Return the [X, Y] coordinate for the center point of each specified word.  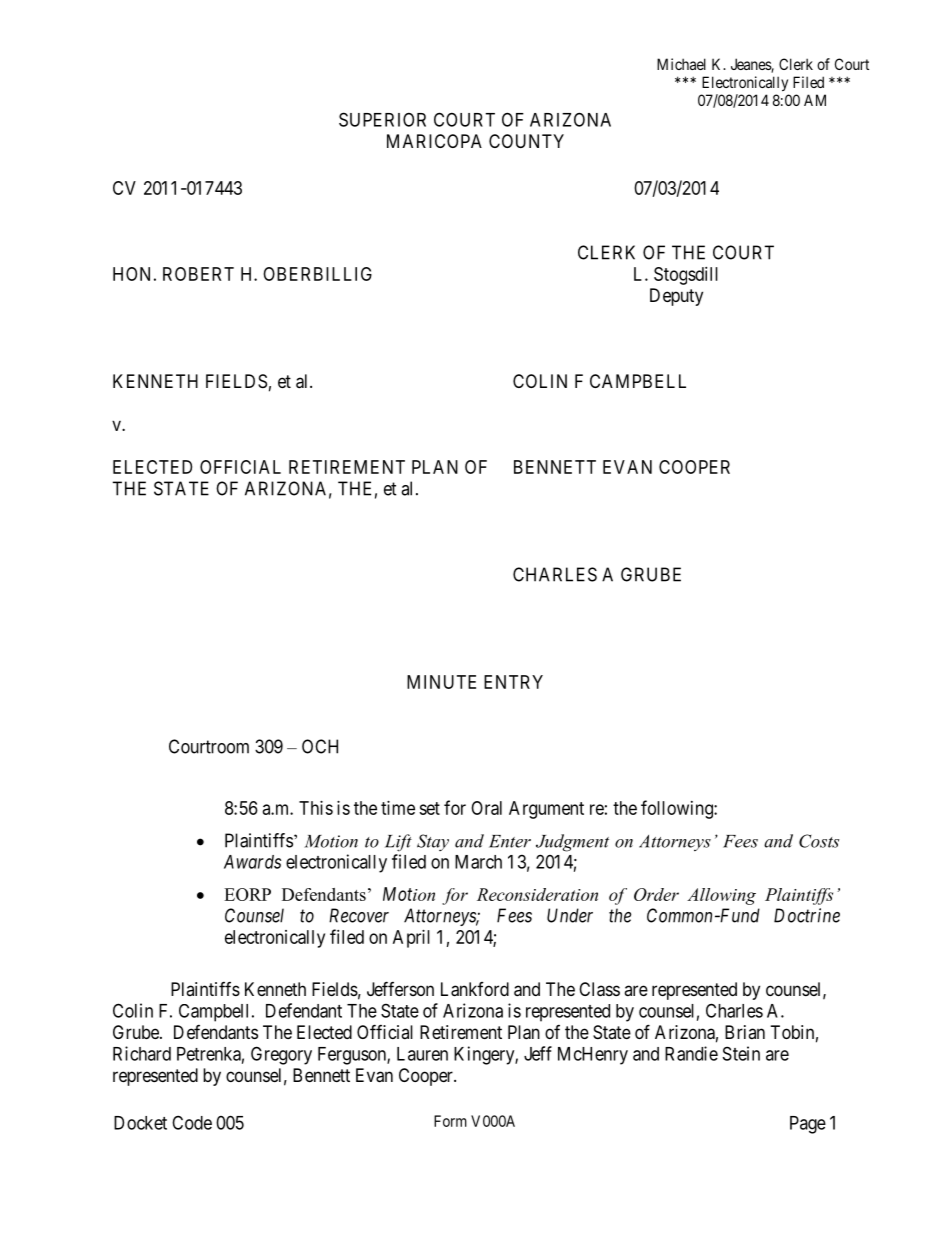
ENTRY [513, 682]
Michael [681, 64]
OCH [320, 746]
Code [192, 1122]
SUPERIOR [382, 119]
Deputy [676, 297]
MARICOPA [434, 141]
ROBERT [198, 274]
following [678, 809]
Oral [486, 808]
